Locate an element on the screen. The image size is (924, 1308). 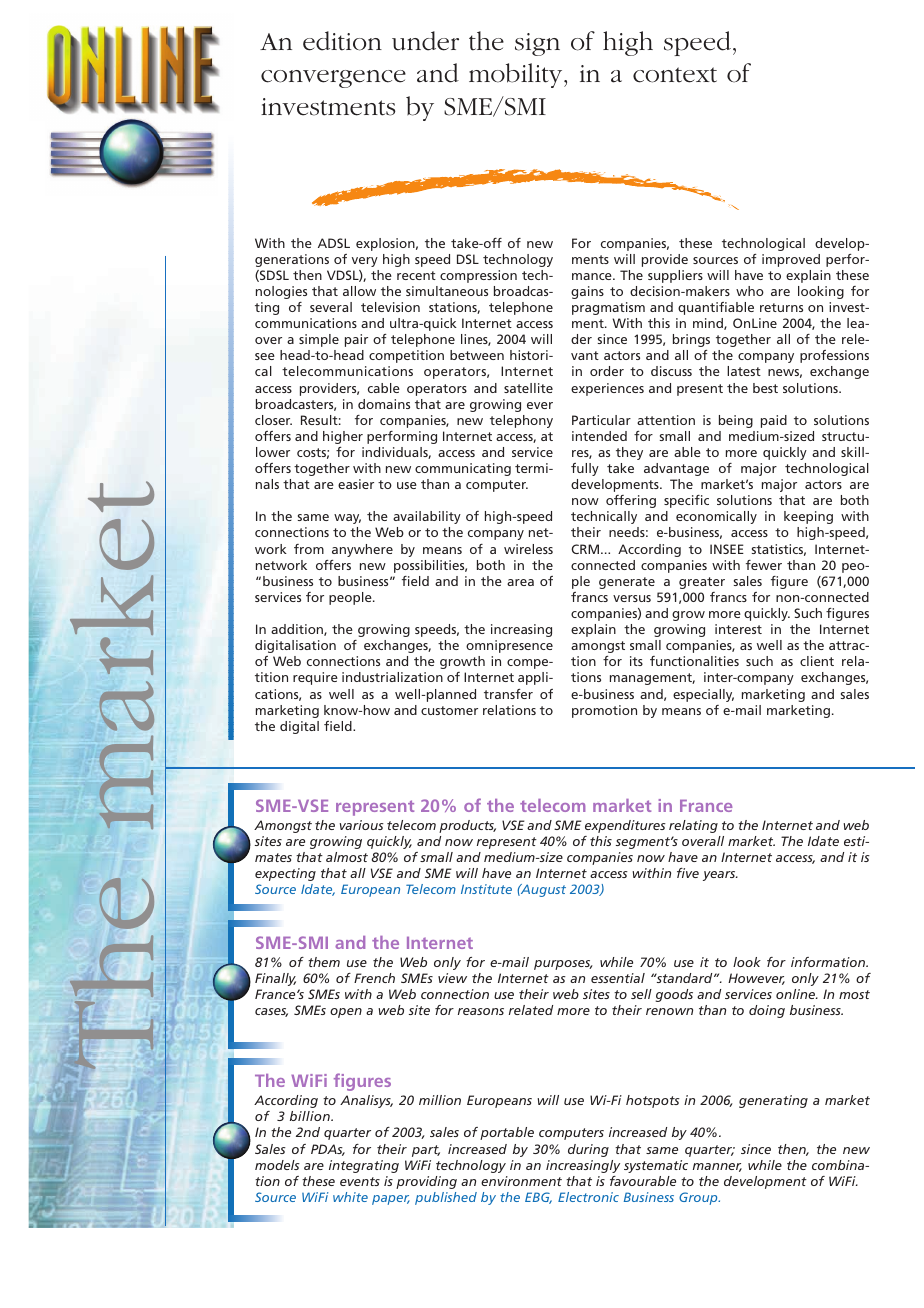
area is located at coordinates (520, 582).
